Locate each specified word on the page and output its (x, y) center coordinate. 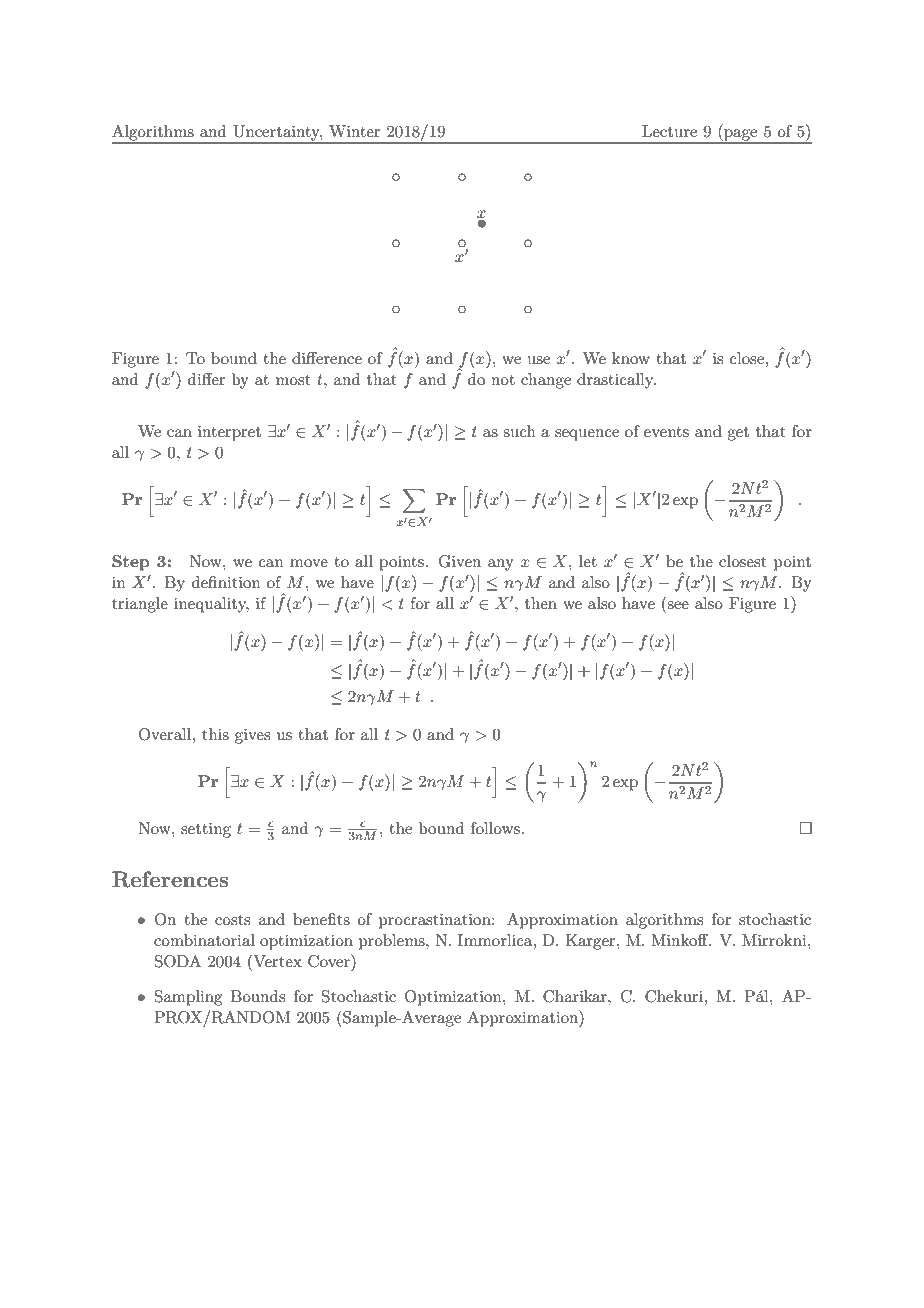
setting (206, 830)
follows (495, 828)
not (503, 380)
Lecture (669, 131)
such (519, 431)
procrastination (436, 921)
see (678, 605)
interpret (229, 433)
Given (460, 561)
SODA (178, 961)
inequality (211, 605)
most (293, 380)
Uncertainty (277, 132)
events (666, 432)
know (631, 358)
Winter (355, 131)
